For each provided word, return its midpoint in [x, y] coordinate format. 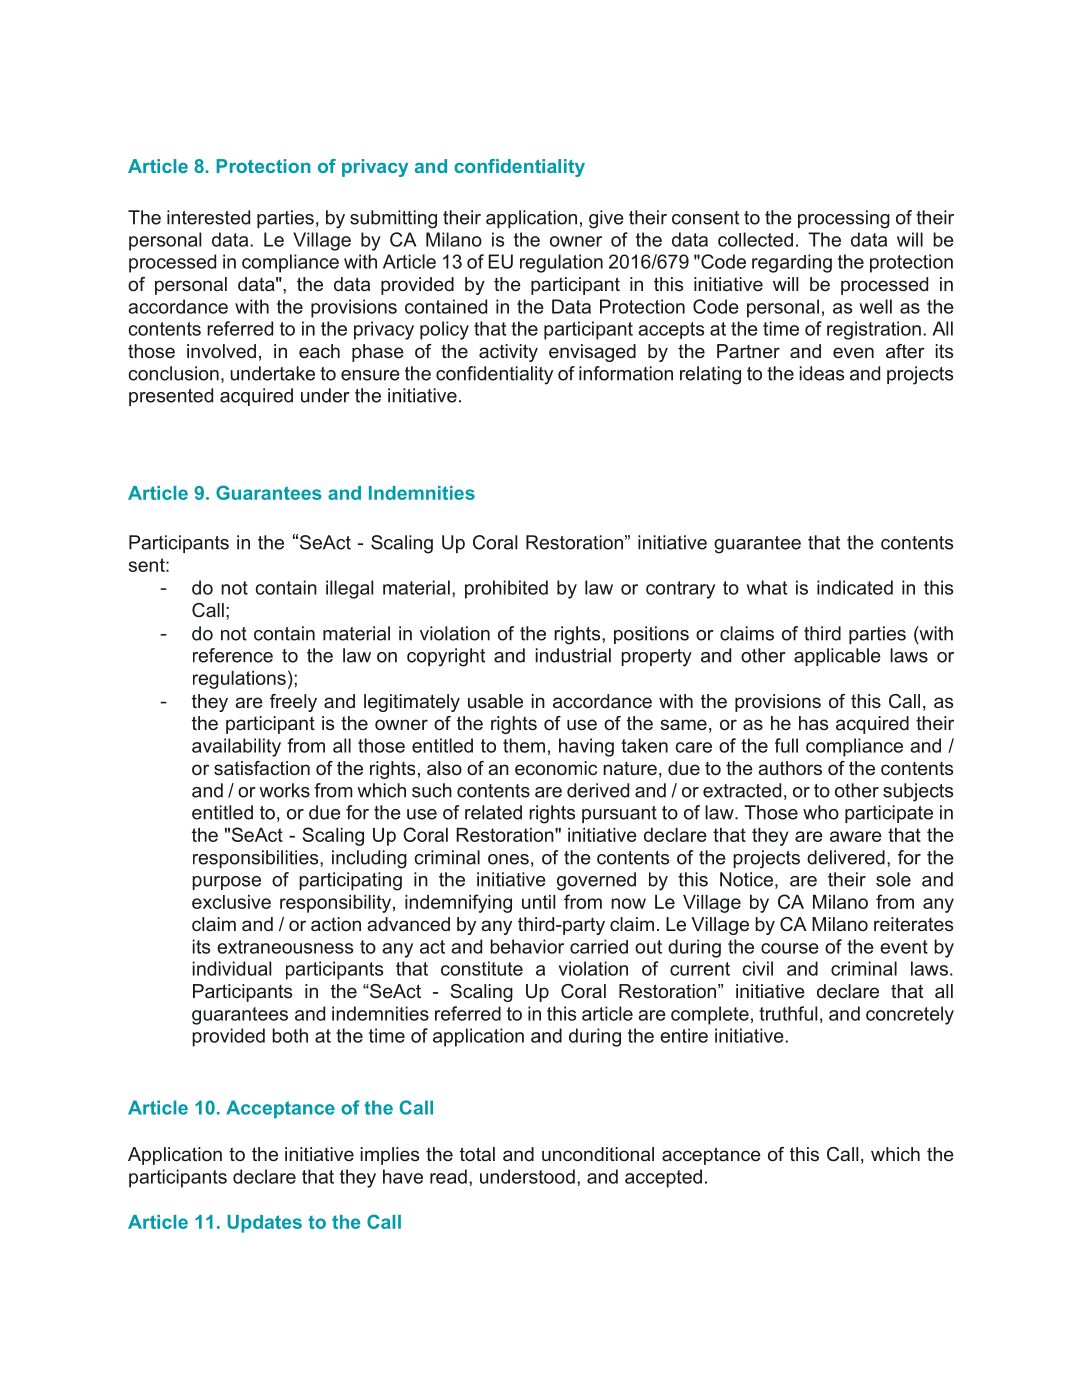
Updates [264, 1224]
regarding [792, 263]
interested [208, 217]
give [606, 219]
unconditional [598, 1154]
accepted [663, 1178]
